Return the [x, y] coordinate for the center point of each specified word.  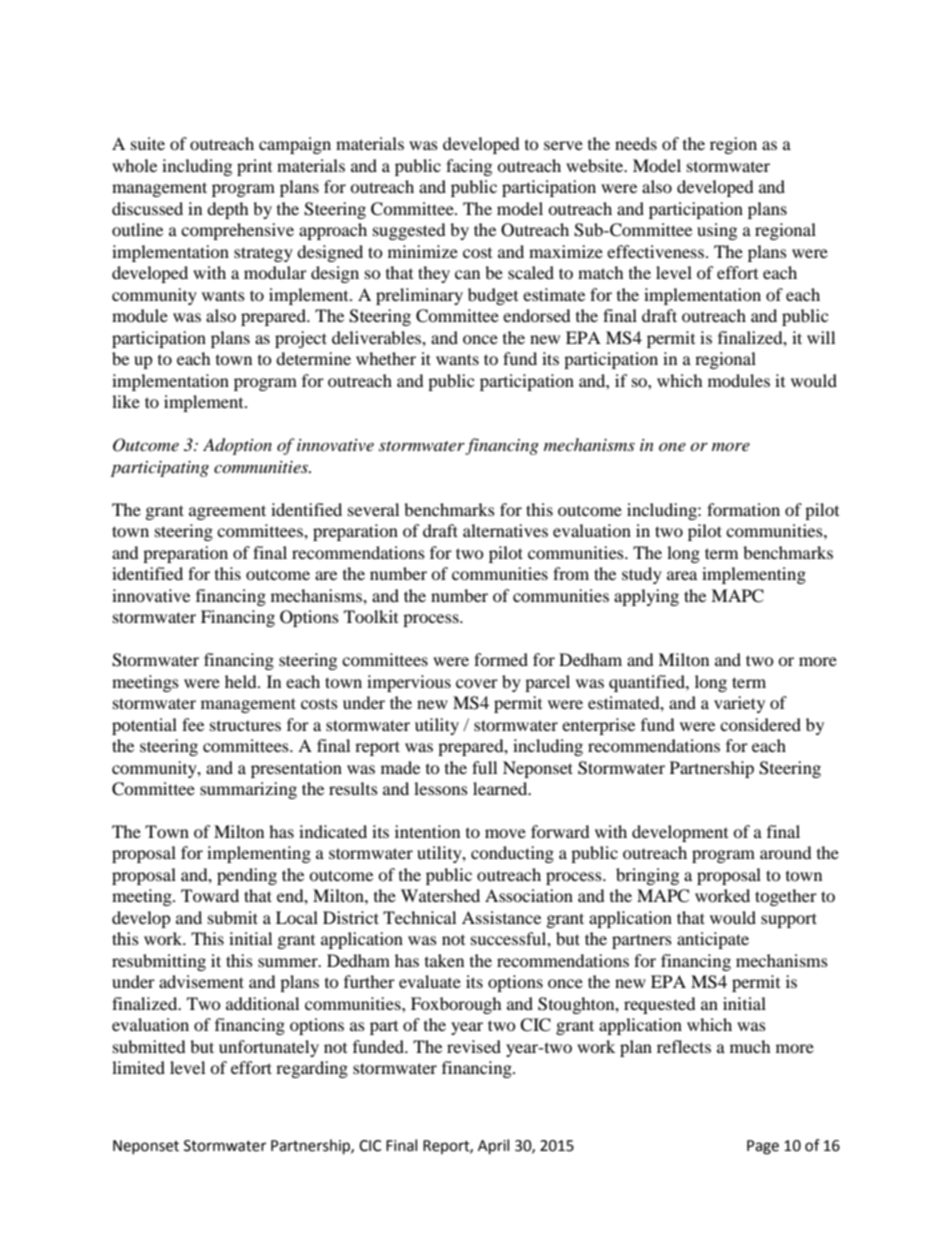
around [786, 852]
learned [501, 788]
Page [763, 1147]
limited [138, 1067]
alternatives [505, 530]
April [493, 1147]
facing [469, 167]
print [254, 167]
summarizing [248, 790]
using [717, 231]
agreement [227, 512]
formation [743, 509]
